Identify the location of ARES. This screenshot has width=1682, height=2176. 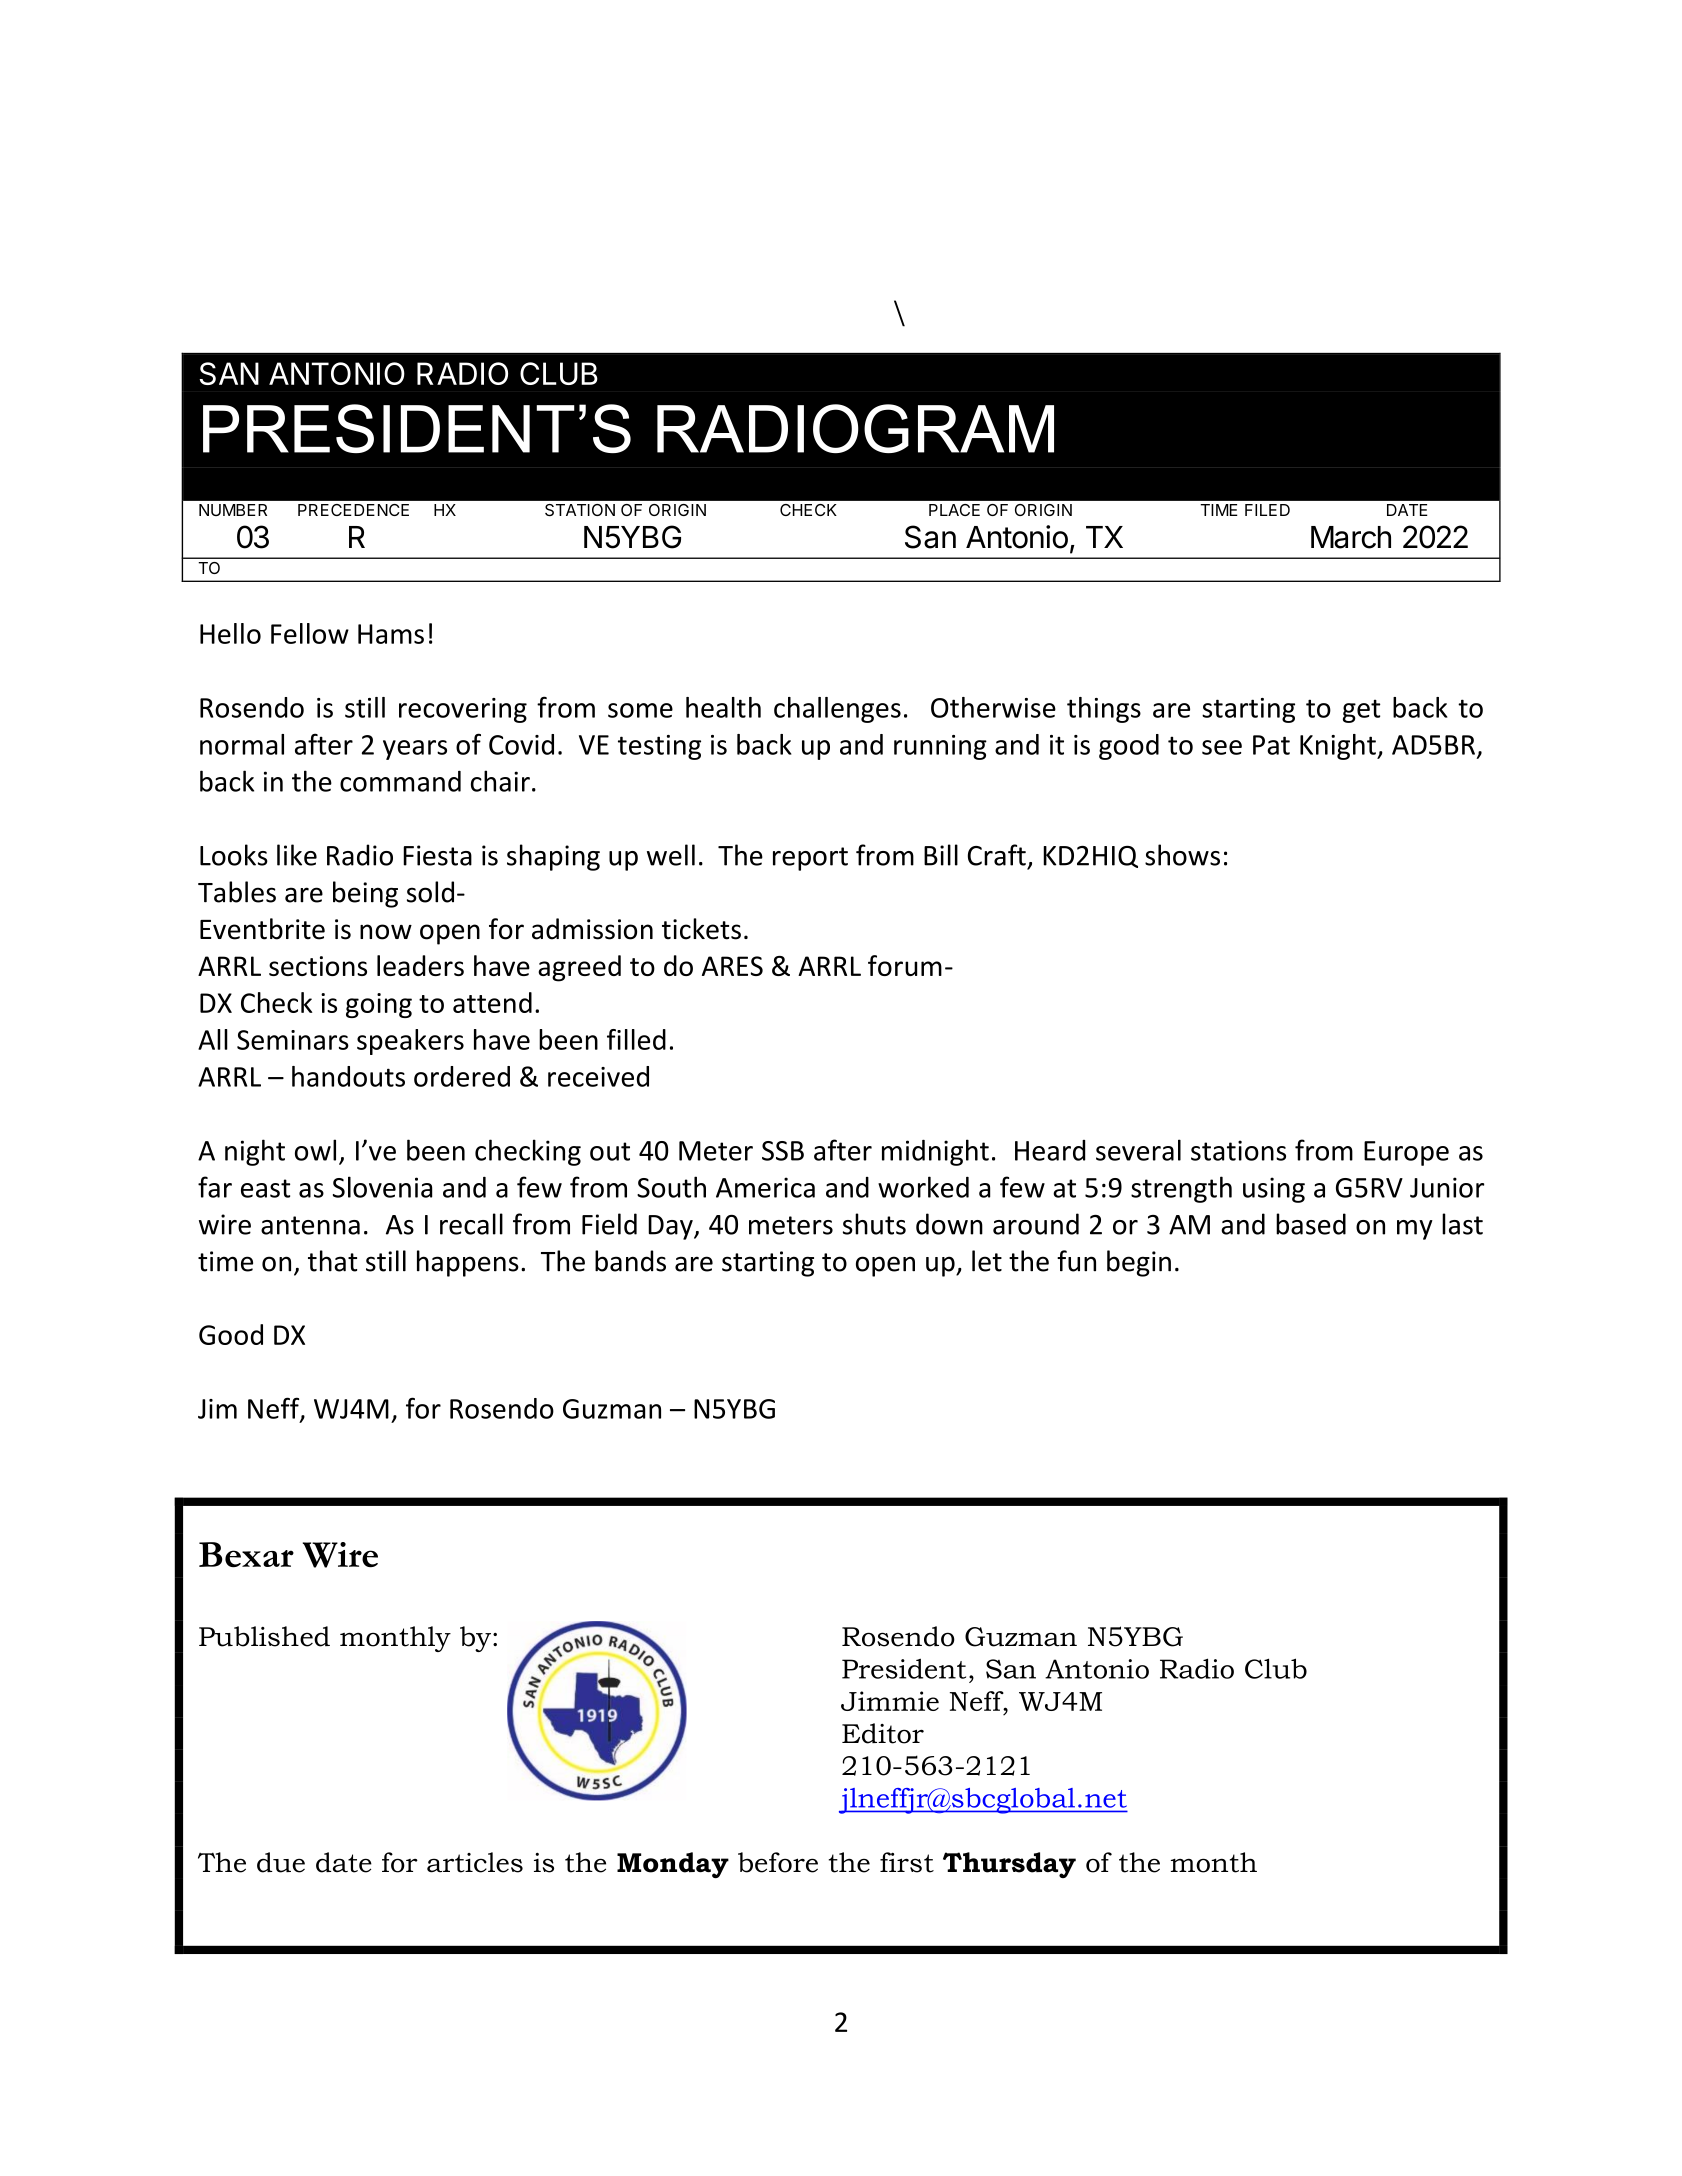
(732, 966).
